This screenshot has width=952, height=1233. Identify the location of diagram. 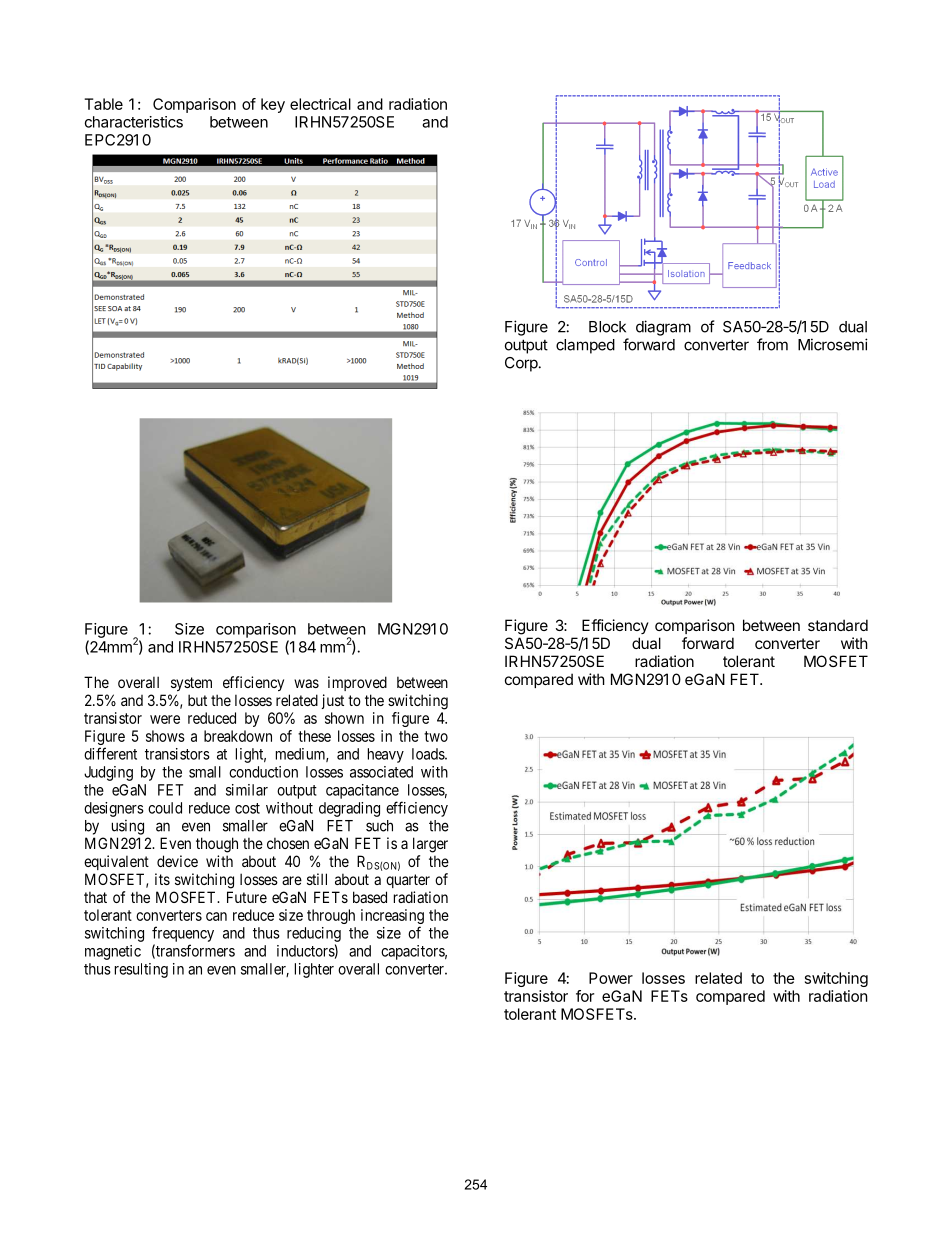
(663, 328).
